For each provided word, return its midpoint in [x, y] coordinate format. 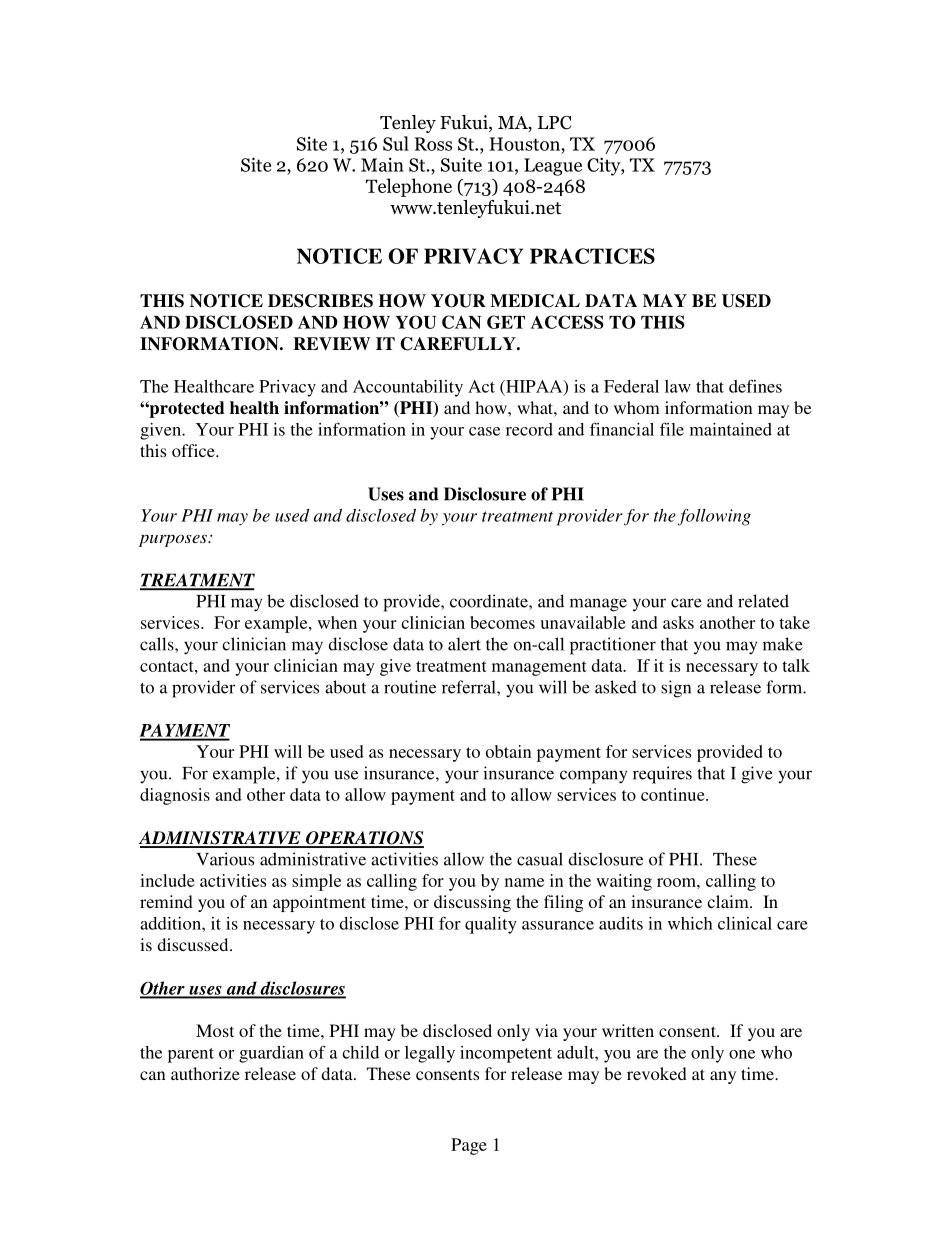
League [553, 167]
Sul [396, 143]
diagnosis [175, 796]
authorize [205, 1073]
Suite [461, 165]
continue [674, 794]
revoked [657, 1073]
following [714, 517]
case [484, 431]
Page [469, 1146]
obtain [509, 751]
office [194, 450]
